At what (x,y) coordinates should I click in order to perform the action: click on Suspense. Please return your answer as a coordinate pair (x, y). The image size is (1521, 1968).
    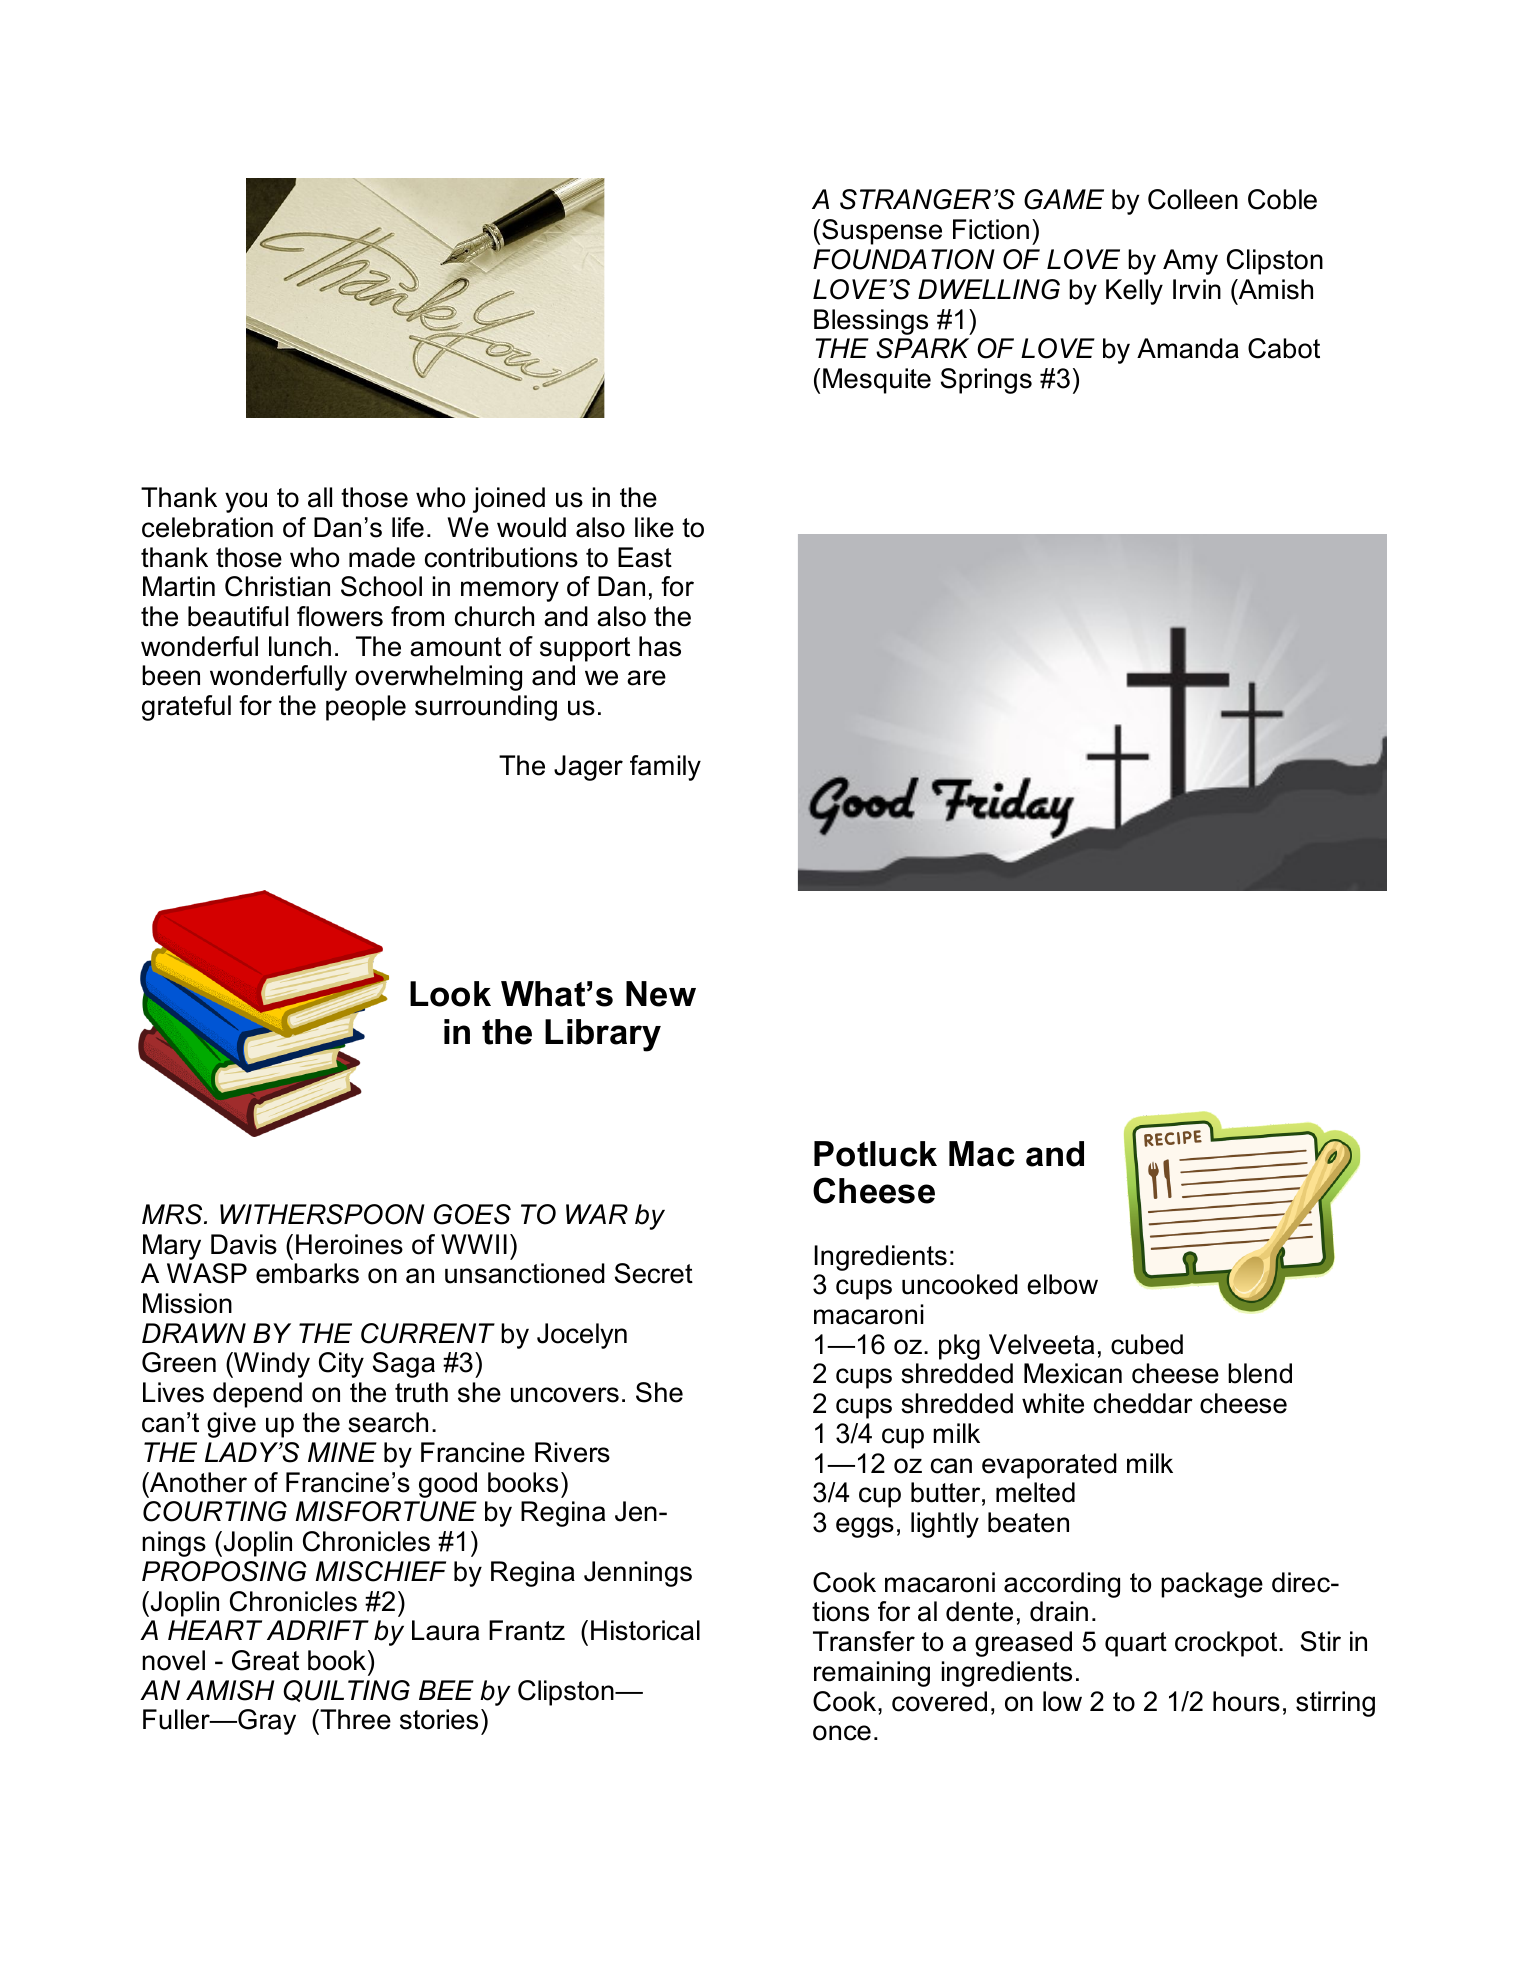
    Looking at the image, I should click on (882, 232).
